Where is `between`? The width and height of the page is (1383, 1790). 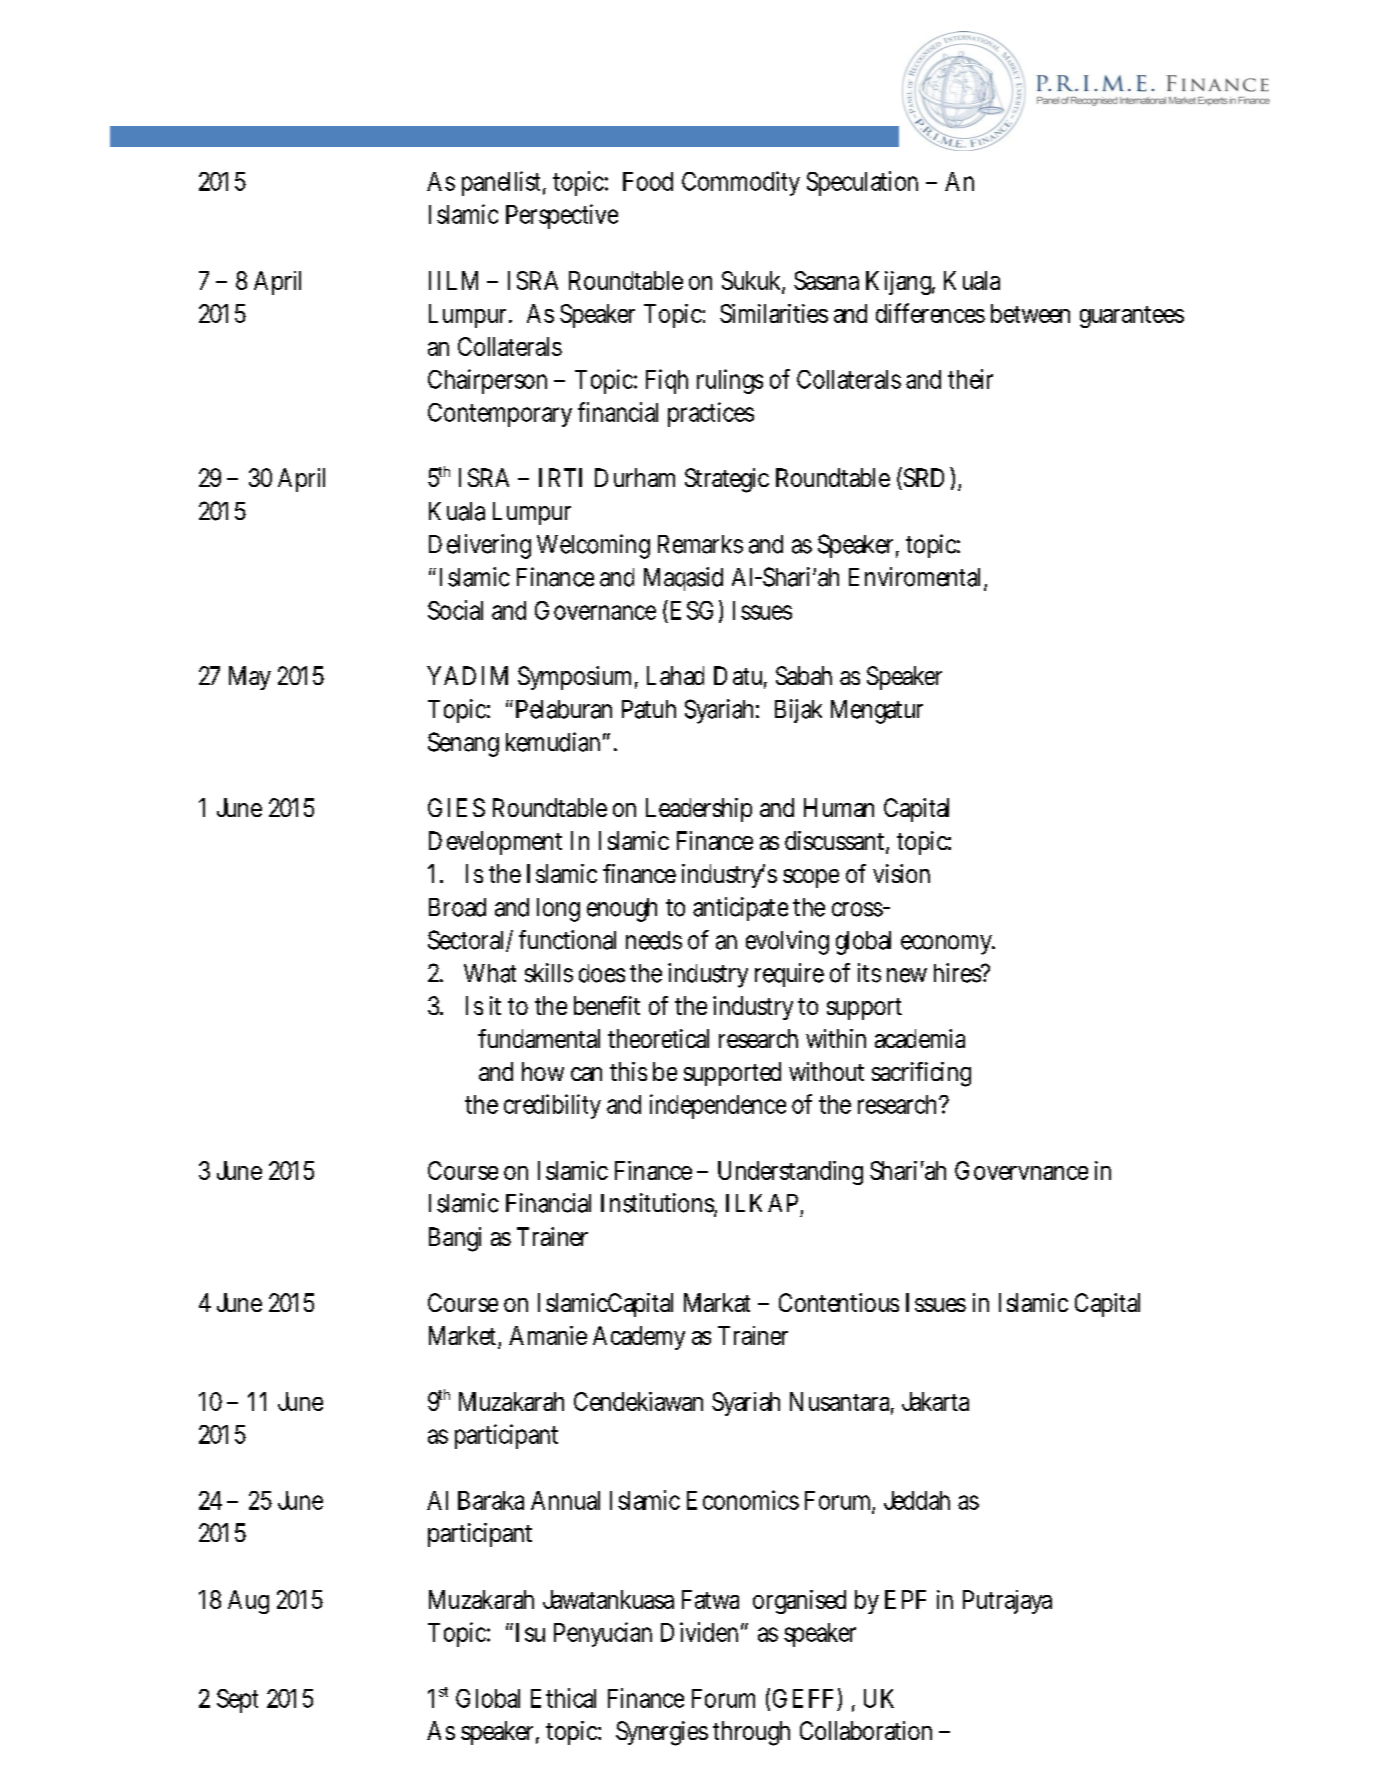
between is located at coordinates (1030, 313).
